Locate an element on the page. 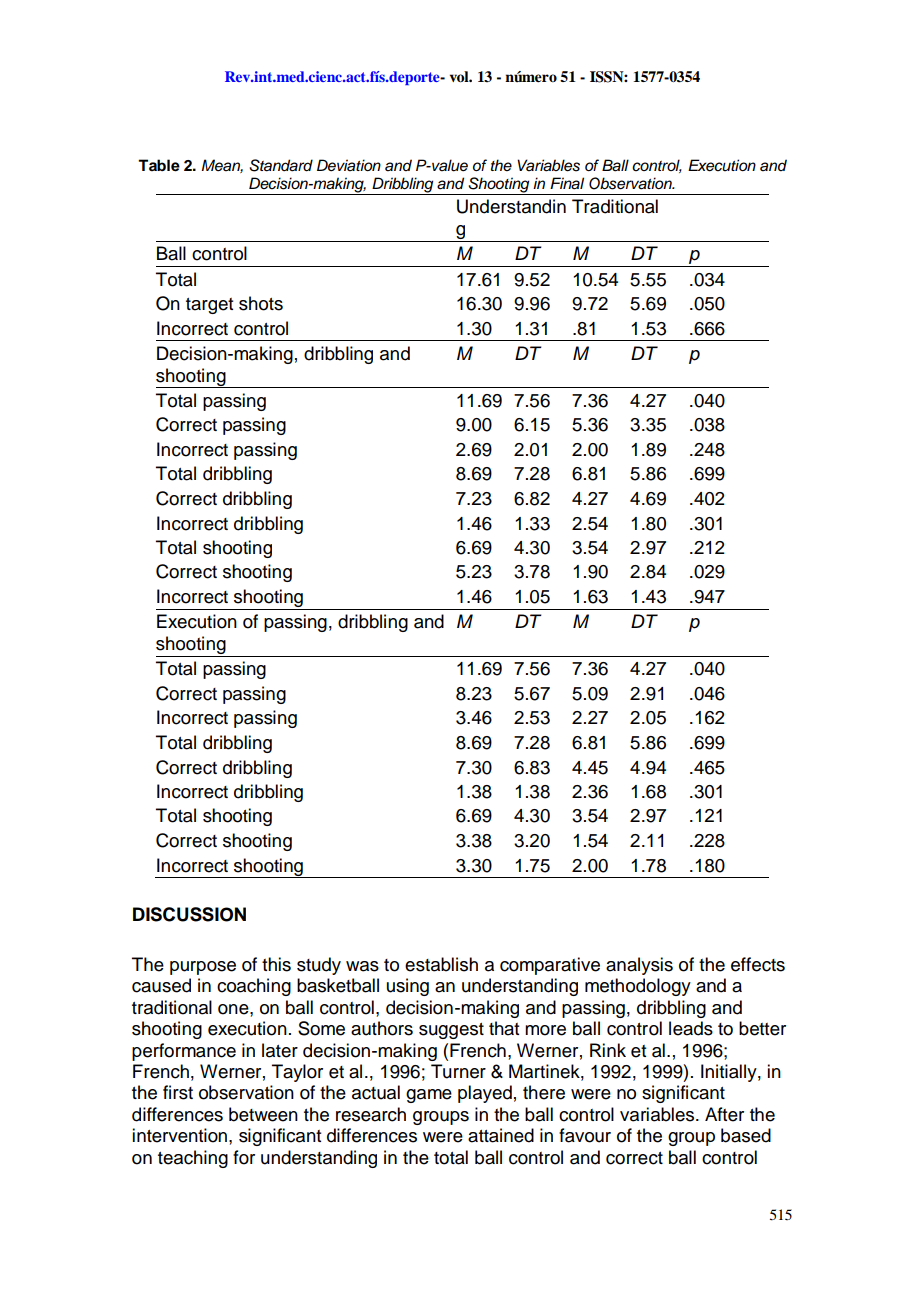  Final is located at coordinates (567, 183).
